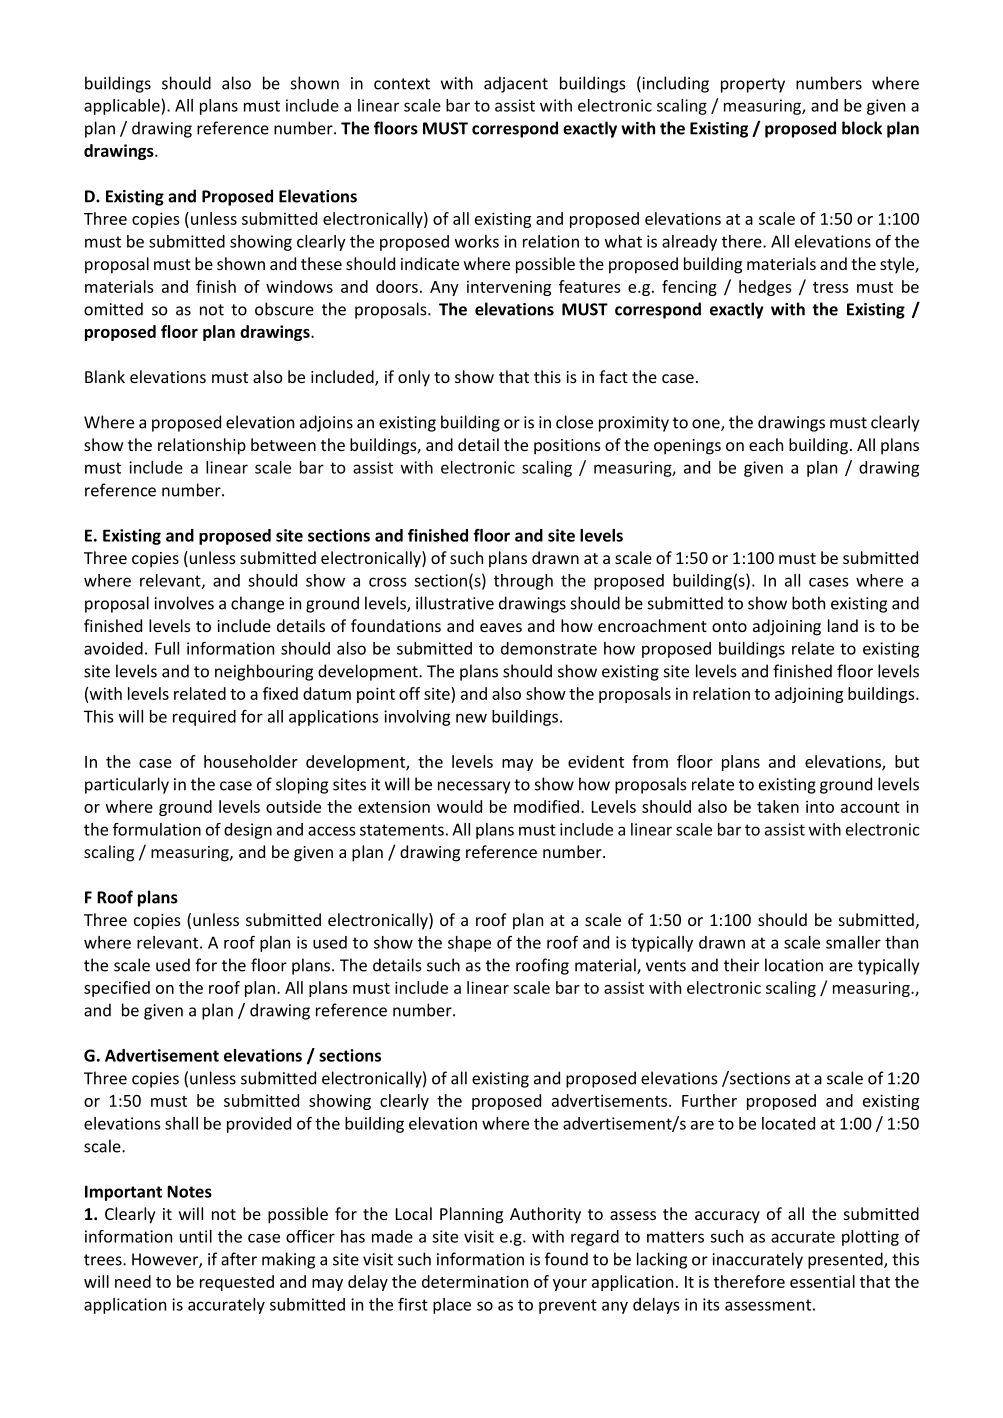 This screenshot has width=1003, height=1418. I want to click on adjacent, so click(516, 84).
